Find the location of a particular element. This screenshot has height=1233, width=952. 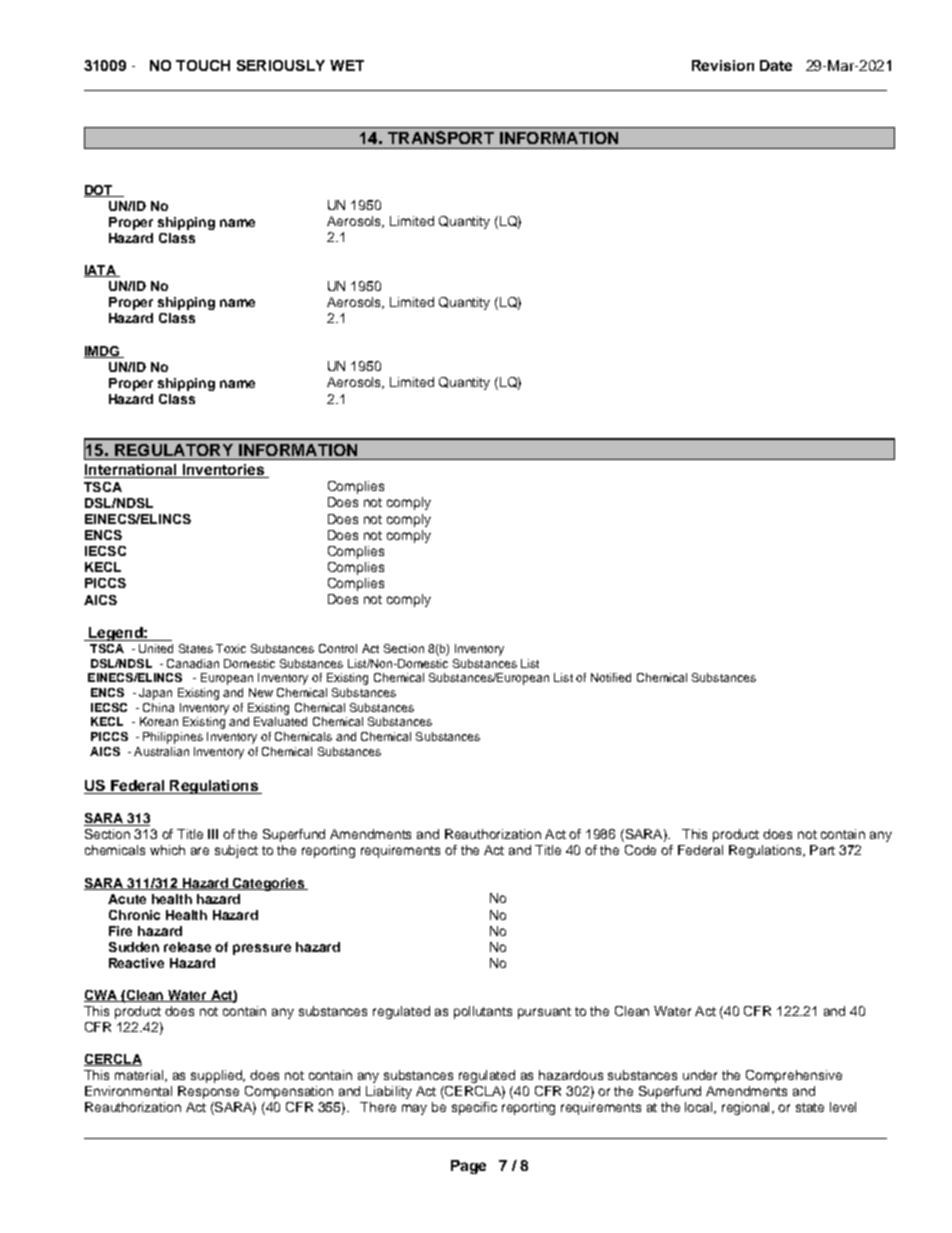

Date is located at coordinates (776, 65).
